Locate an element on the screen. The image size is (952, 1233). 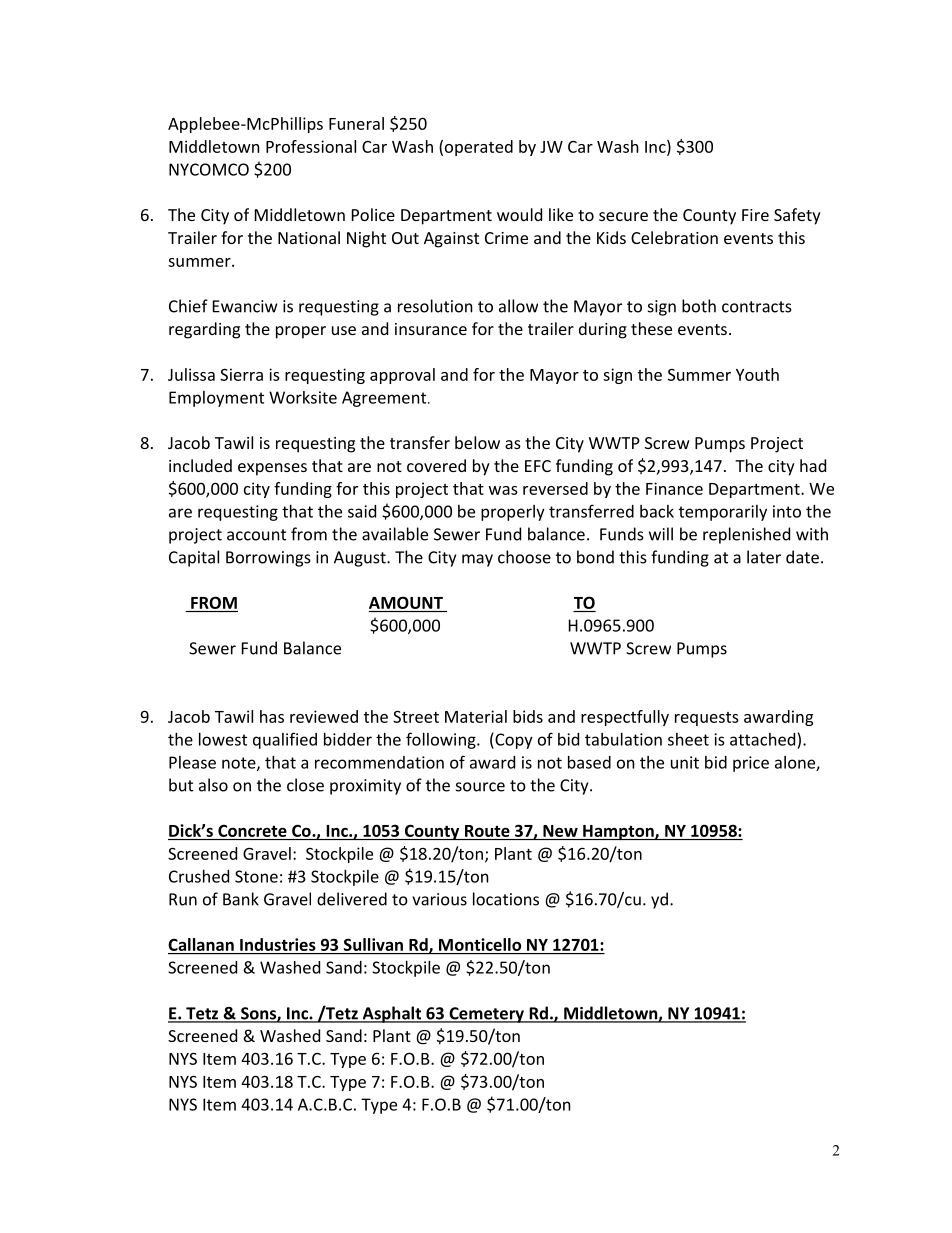
Borrowings is located at coordinates (268, 559).
